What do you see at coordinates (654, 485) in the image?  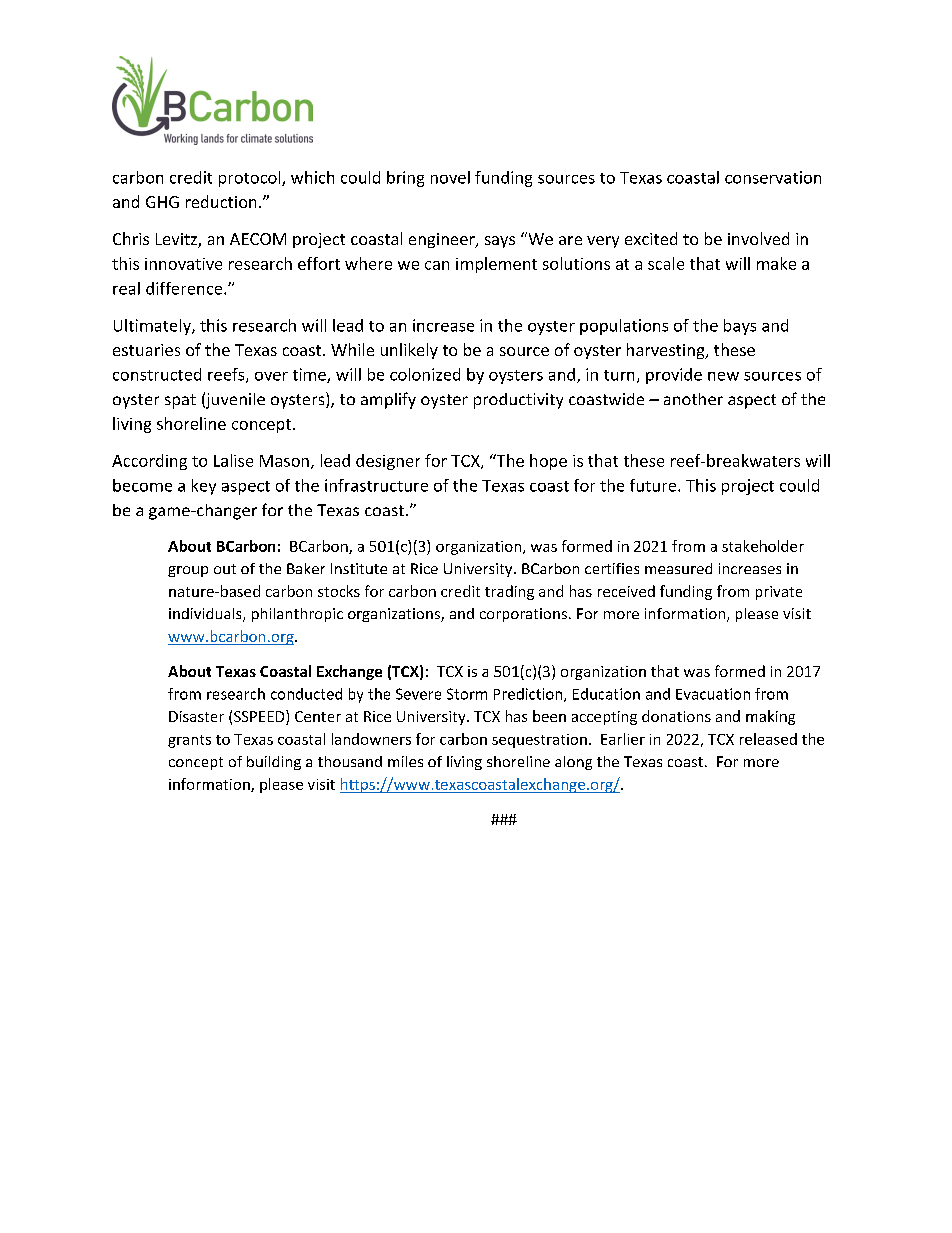 I see `future` at bounding box center [654, 485].
